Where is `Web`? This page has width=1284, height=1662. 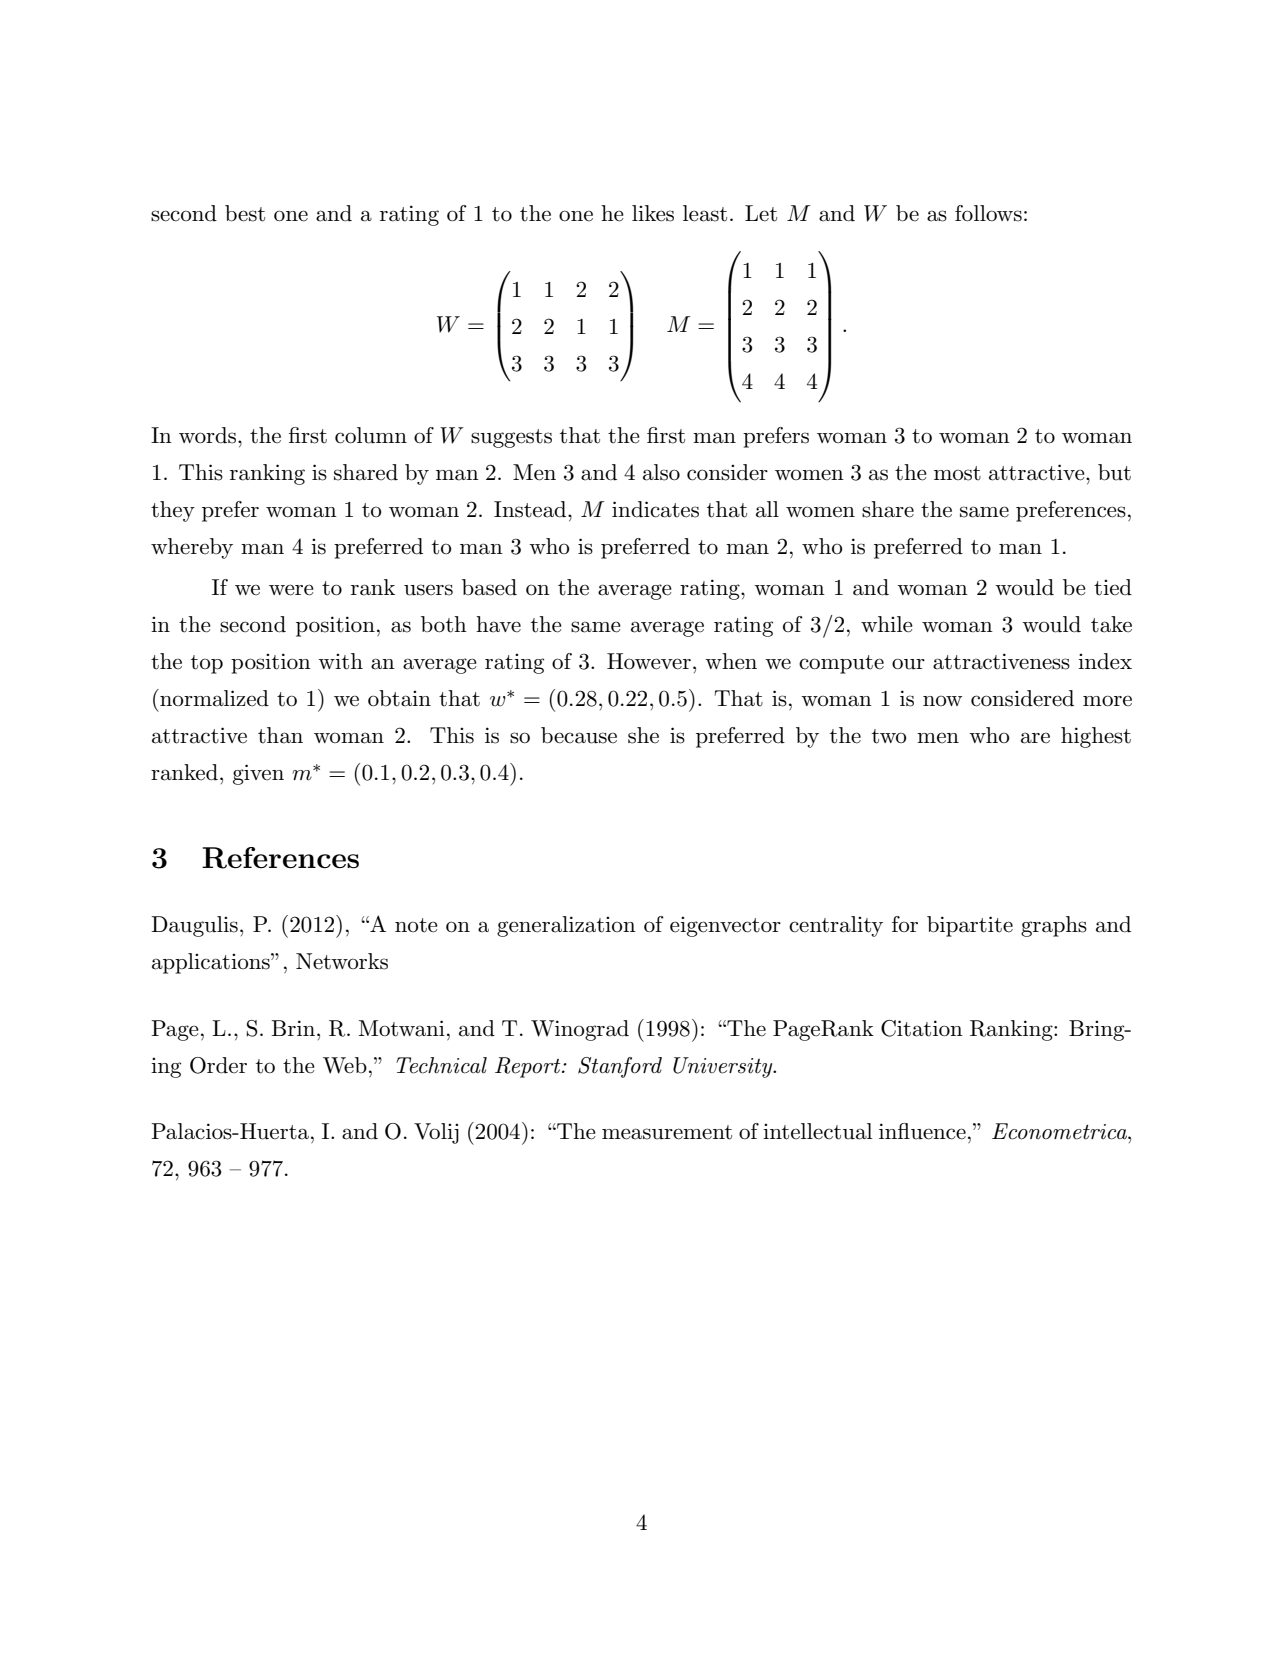 Web is located at coordinates (345, 1065).
